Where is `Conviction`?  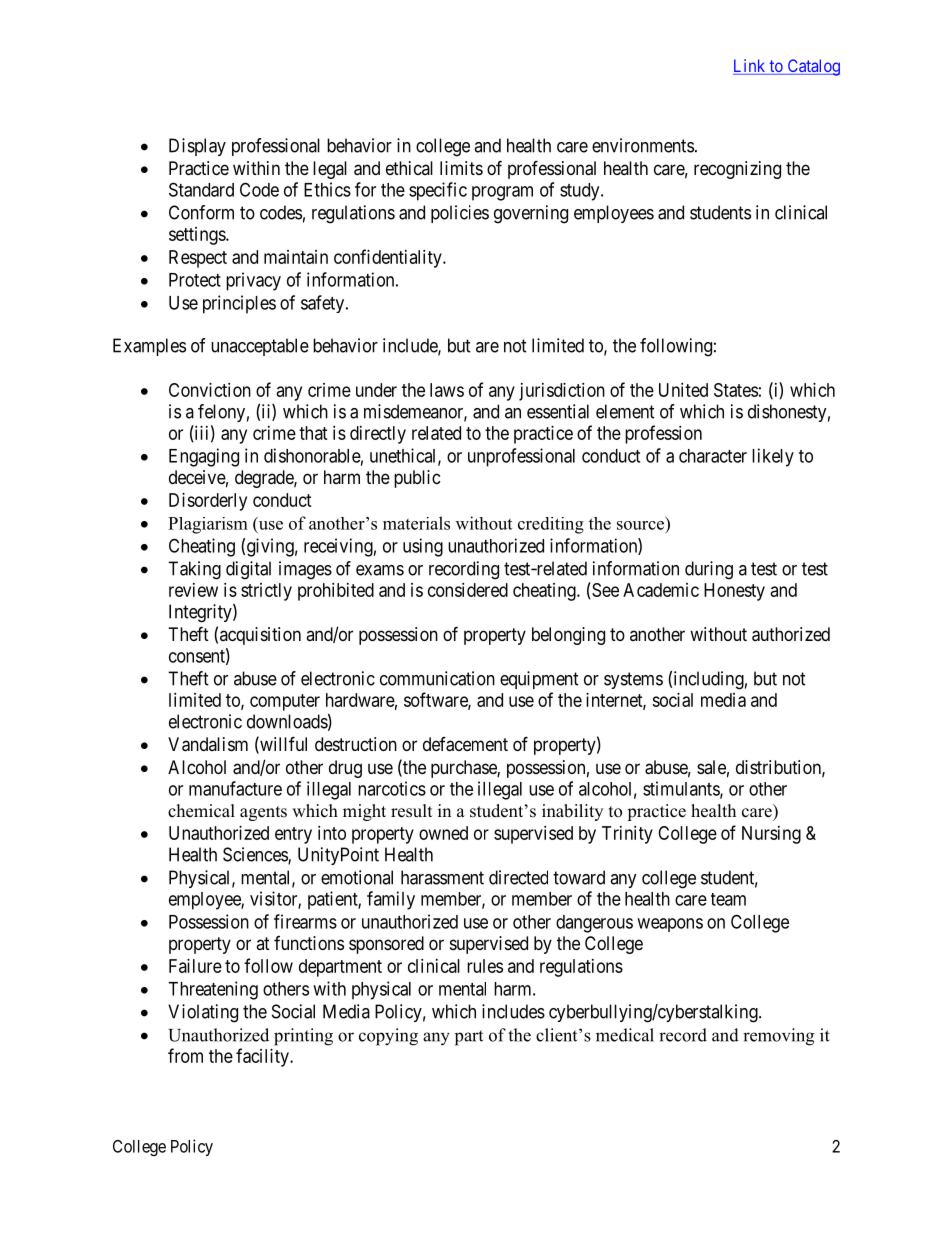 Conviction is located at coordinates (210, 390).
